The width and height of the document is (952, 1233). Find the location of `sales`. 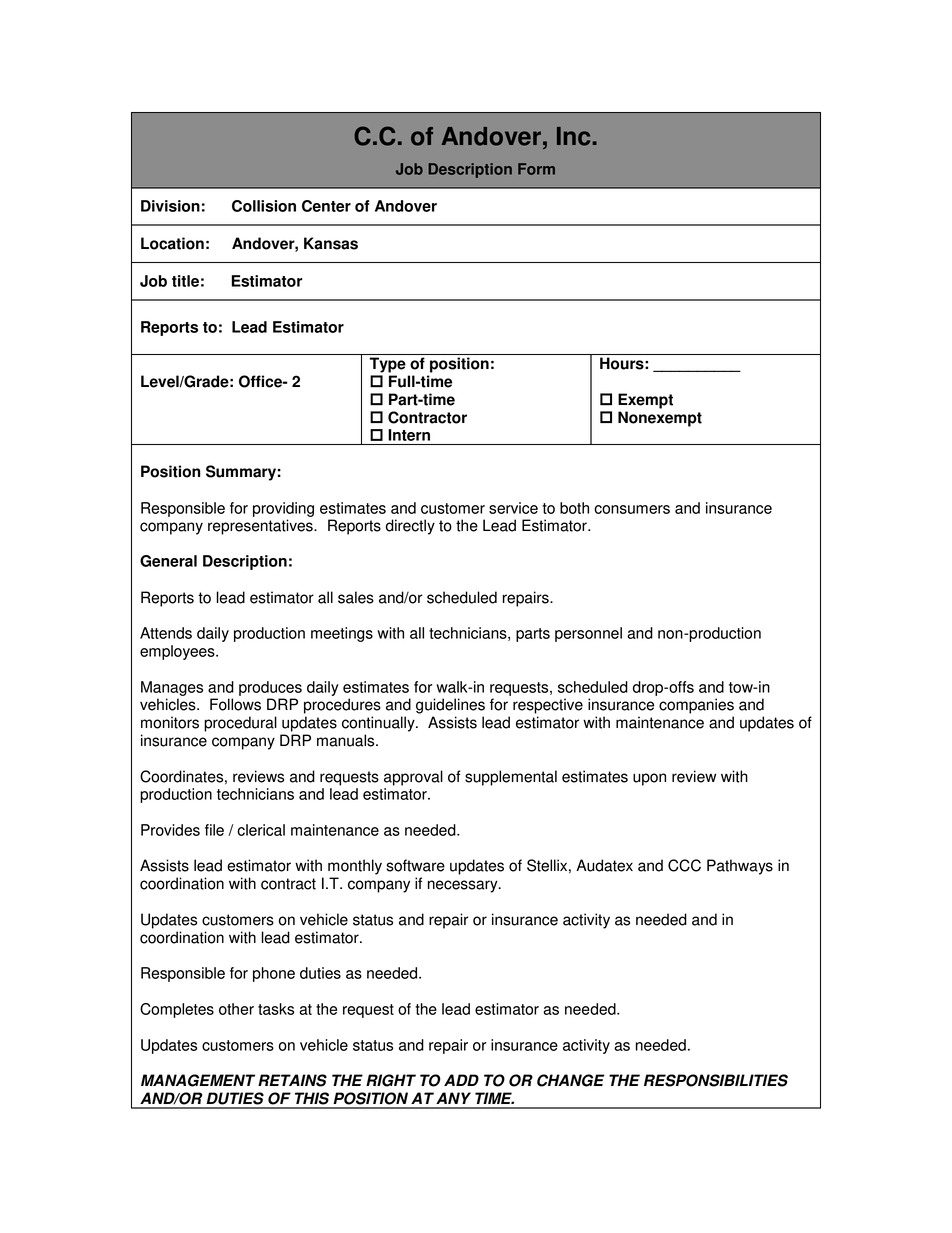

sales is located at coordinates (356, 597).
